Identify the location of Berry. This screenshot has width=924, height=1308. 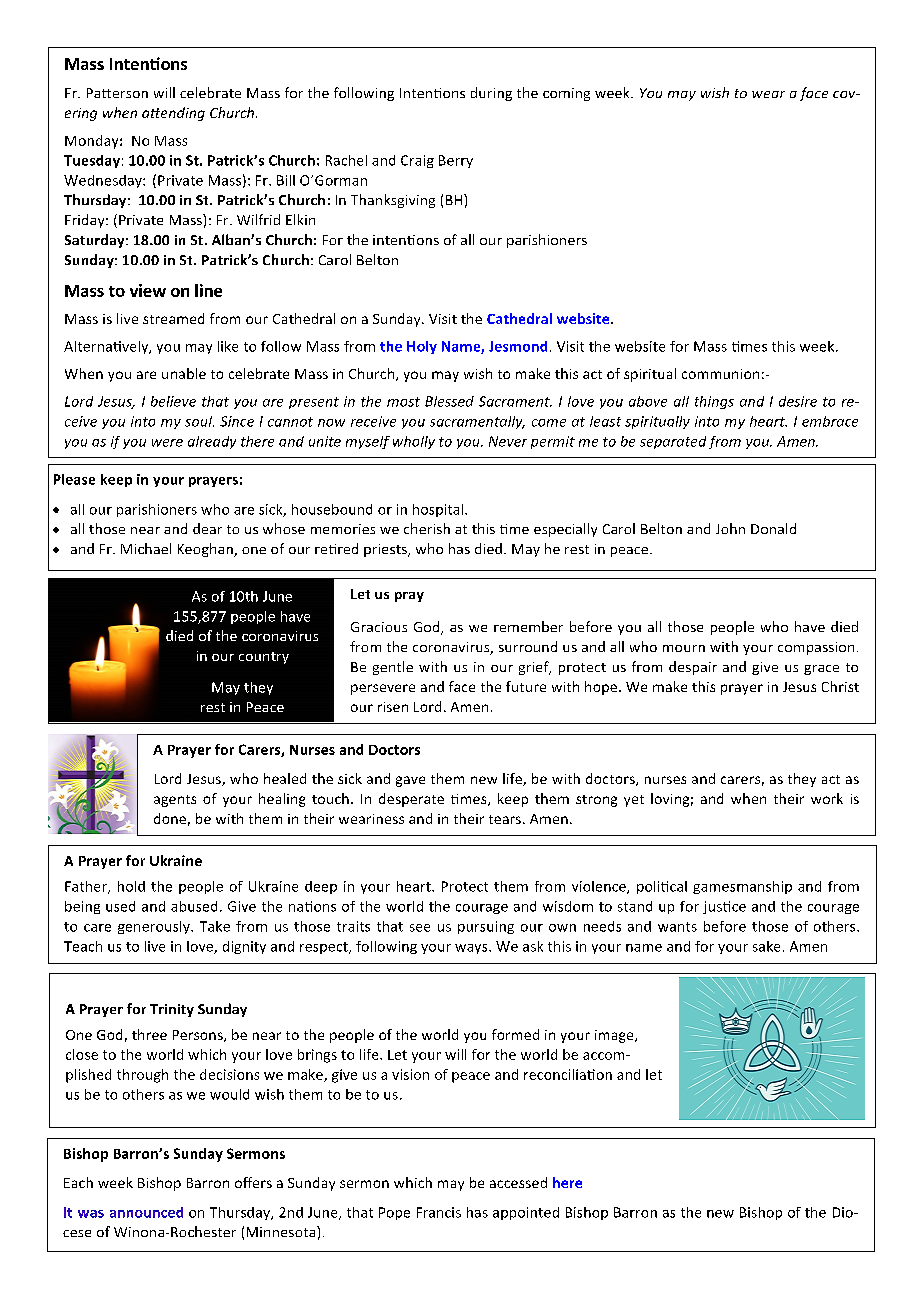
(456, 161).
